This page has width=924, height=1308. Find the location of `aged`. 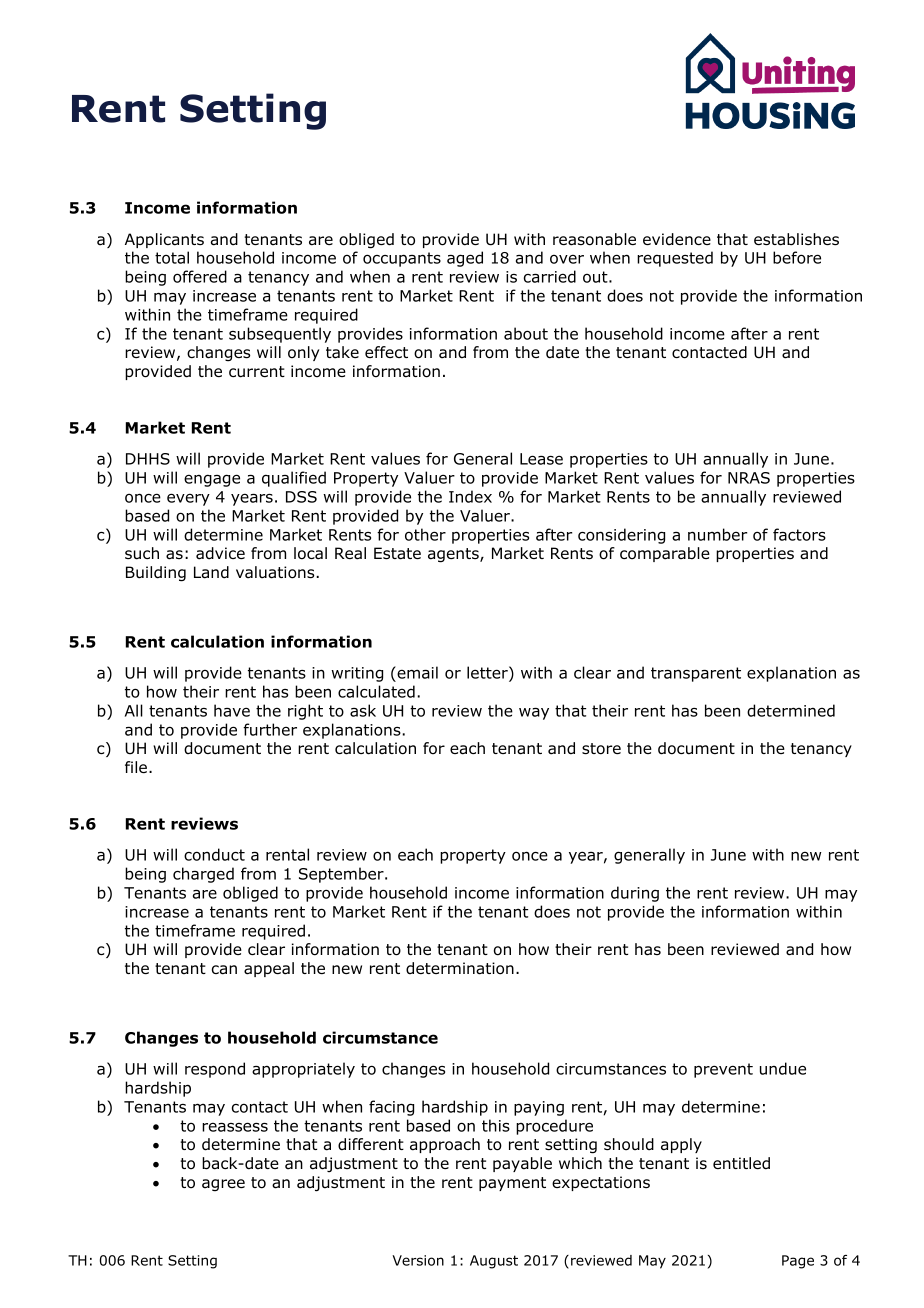

aged is located at coordinates (465, 259).
